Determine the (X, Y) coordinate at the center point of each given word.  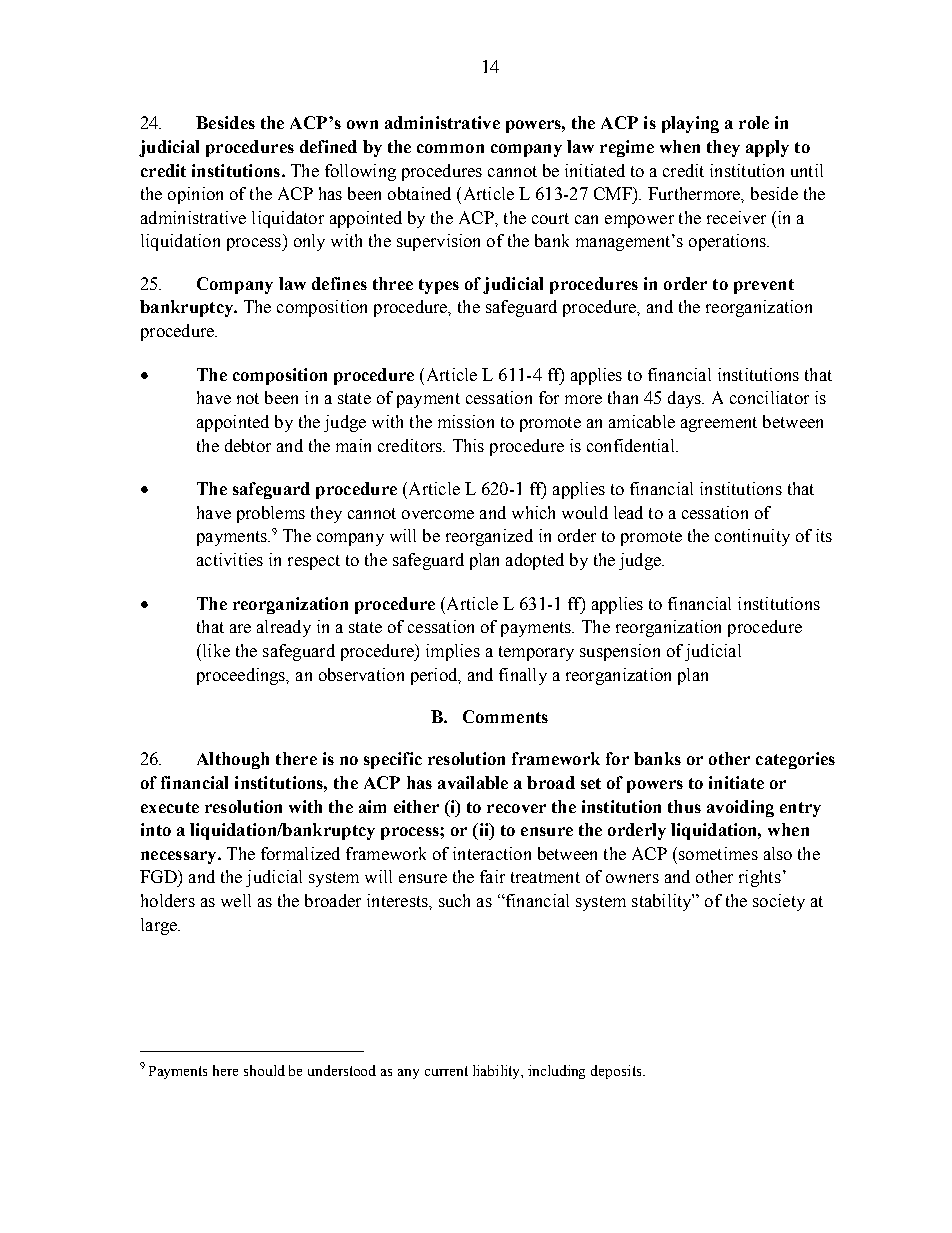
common (450, 148)
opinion (195, 195)
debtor (248, 445)
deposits (617, 1072)
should (264, 1070)
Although (233, 760)
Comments (505, 716)
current (446, 1071)
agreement (719, 424)
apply (767, 148)
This (468, 445)
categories (795, 760)
